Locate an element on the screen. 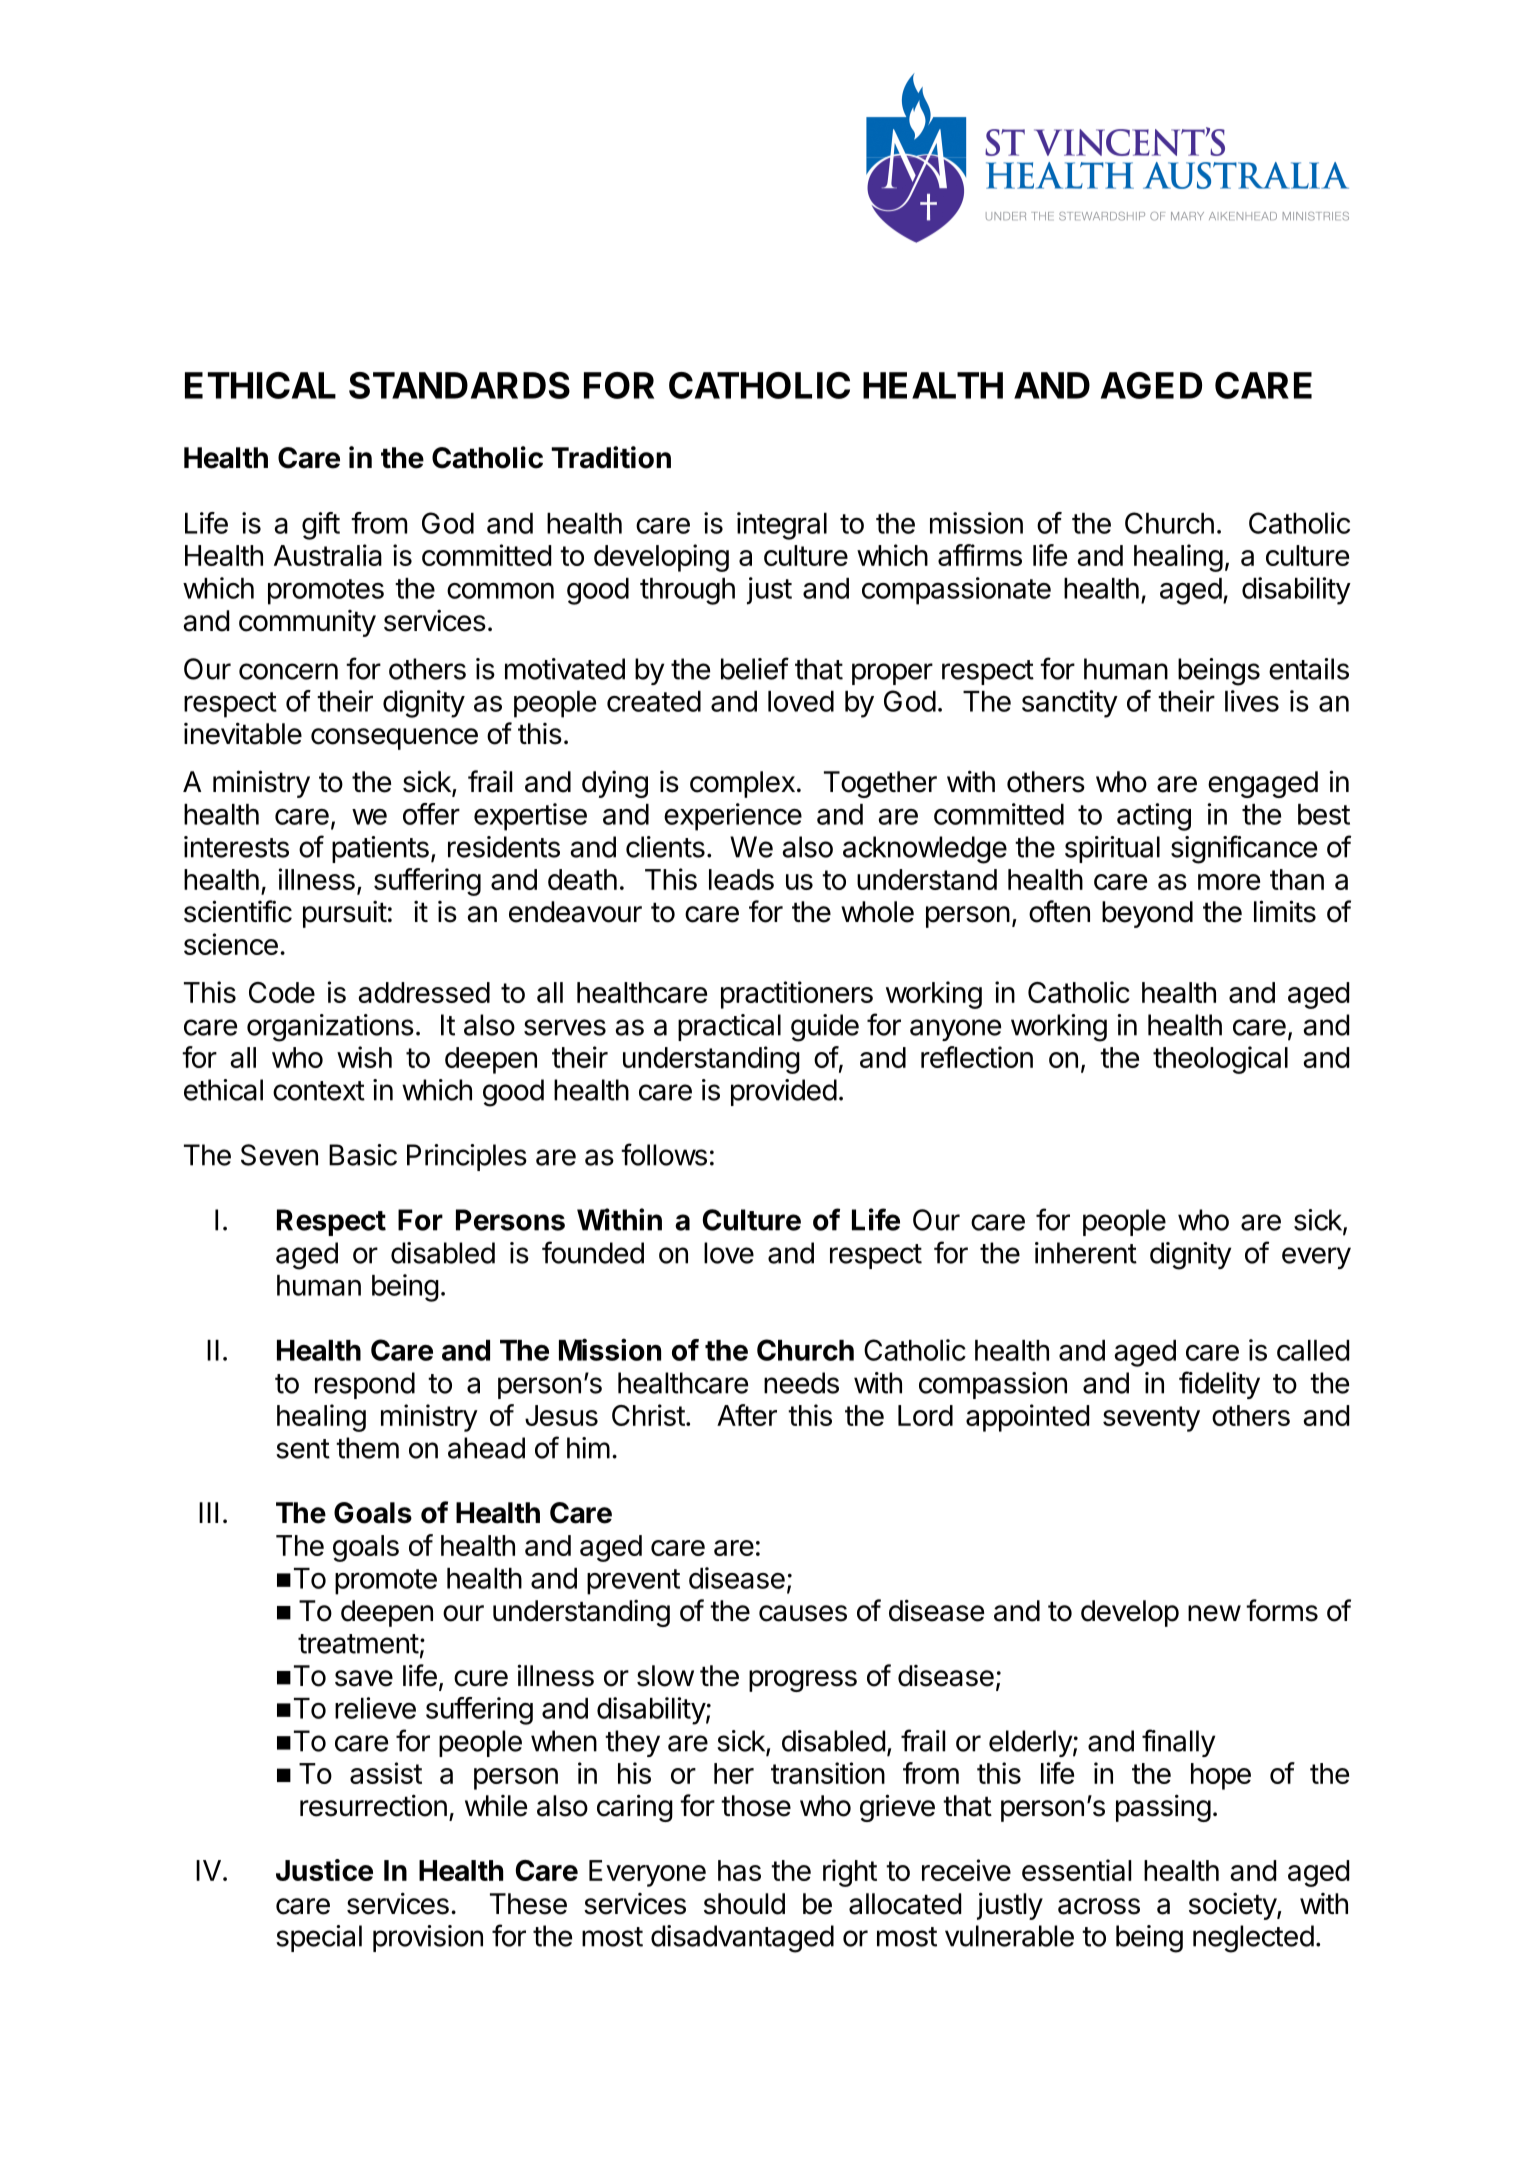 This screenshot has width=1531, height=2166. STANDARDS is located at coordinates (459, 385).
